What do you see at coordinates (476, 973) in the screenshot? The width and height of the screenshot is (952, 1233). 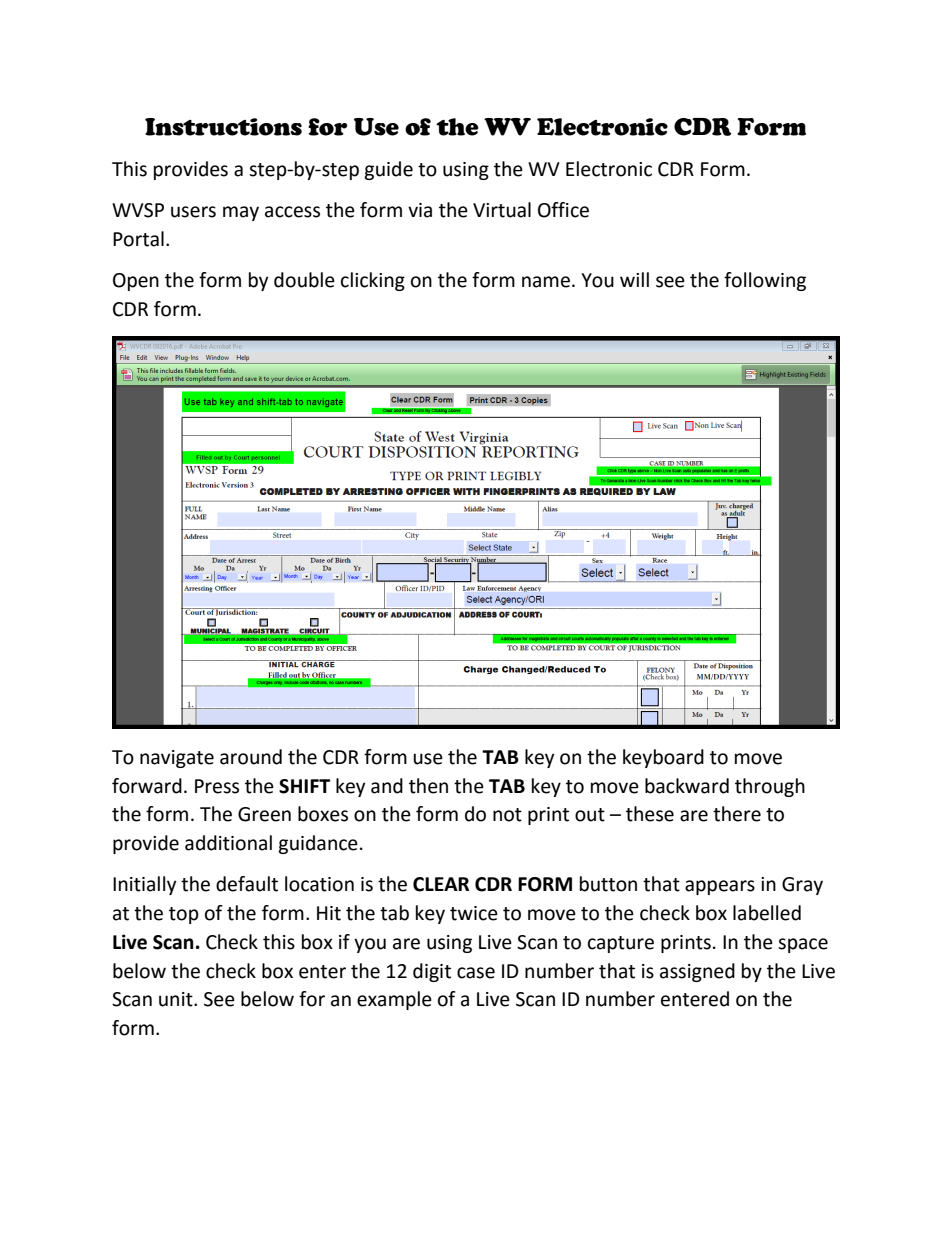 I see `case` at bounding box center [476, 973].
